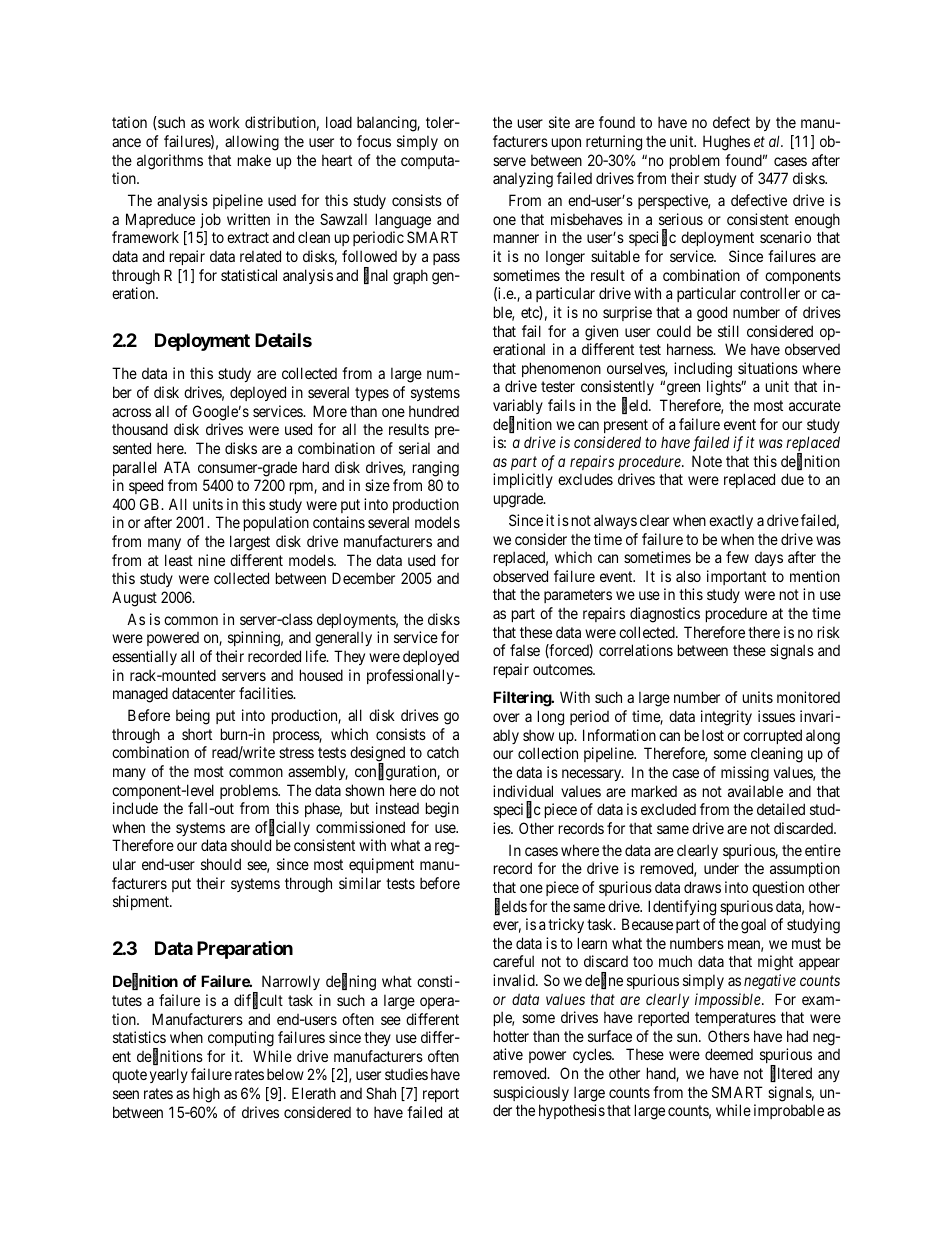  I want to click on false, so click(525, 650).
